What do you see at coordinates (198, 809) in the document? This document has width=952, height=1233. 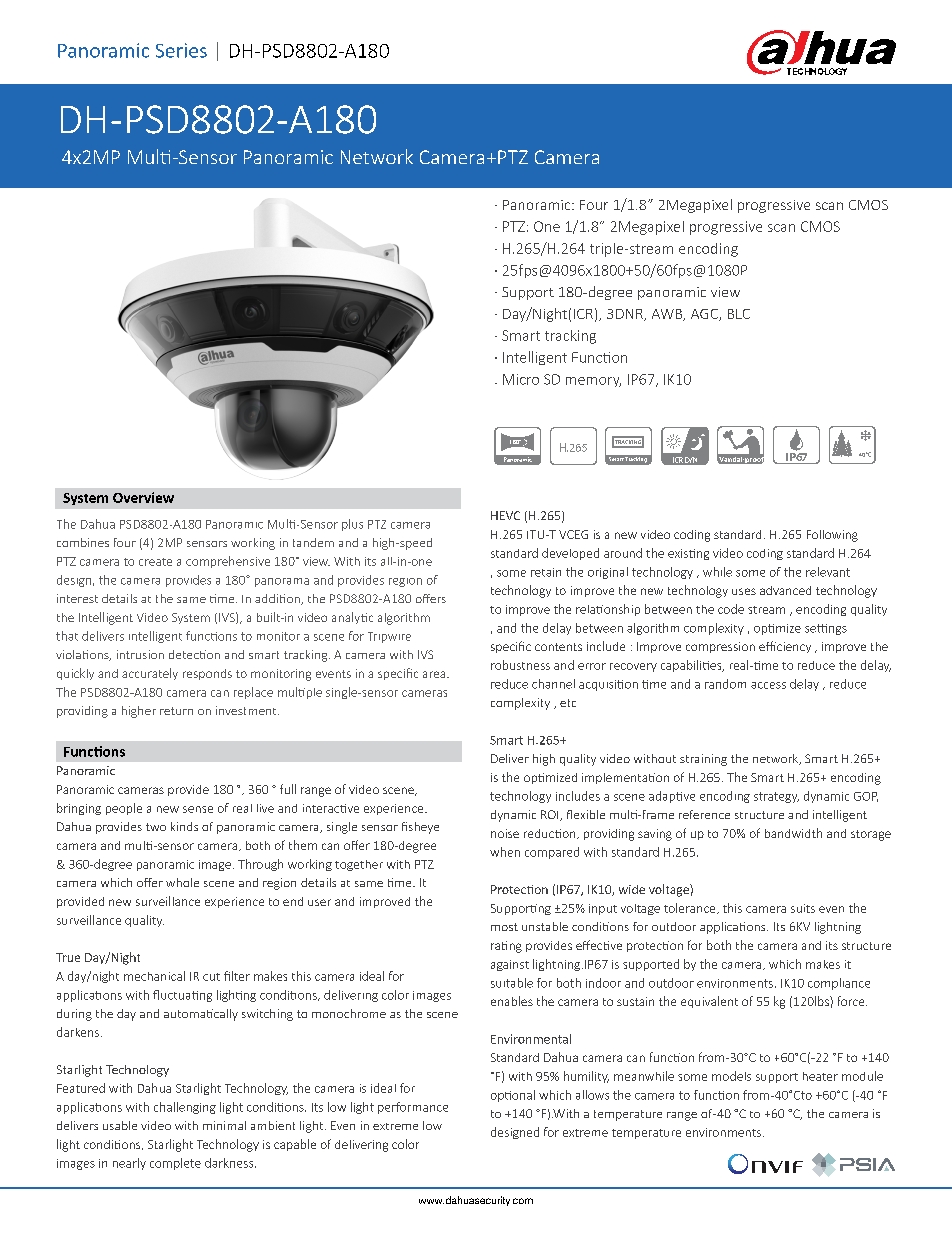 I see `sense` at bounding box center [198, 809].
